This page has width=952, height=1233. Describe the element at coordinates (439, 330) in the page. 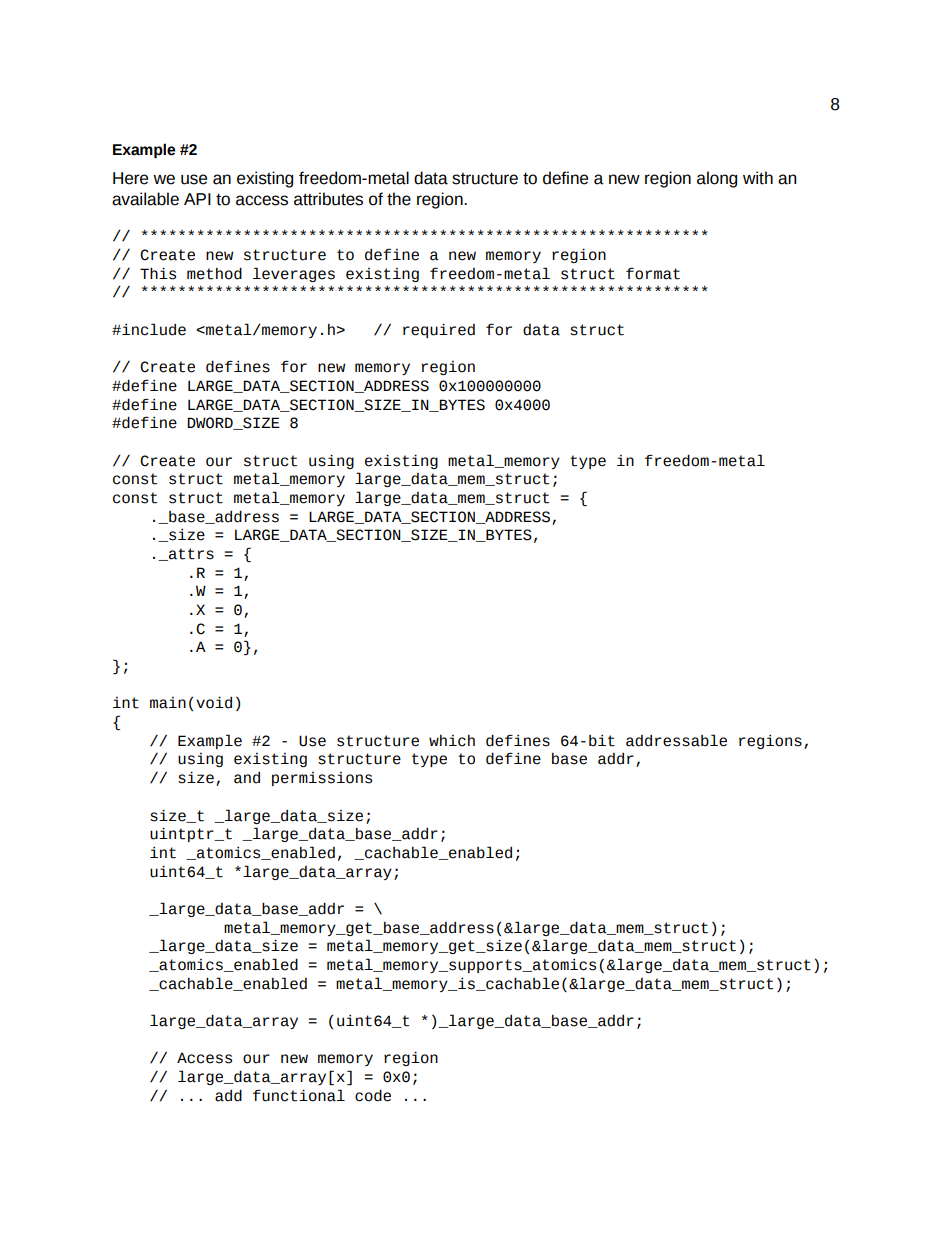

I see `required` at that location.
